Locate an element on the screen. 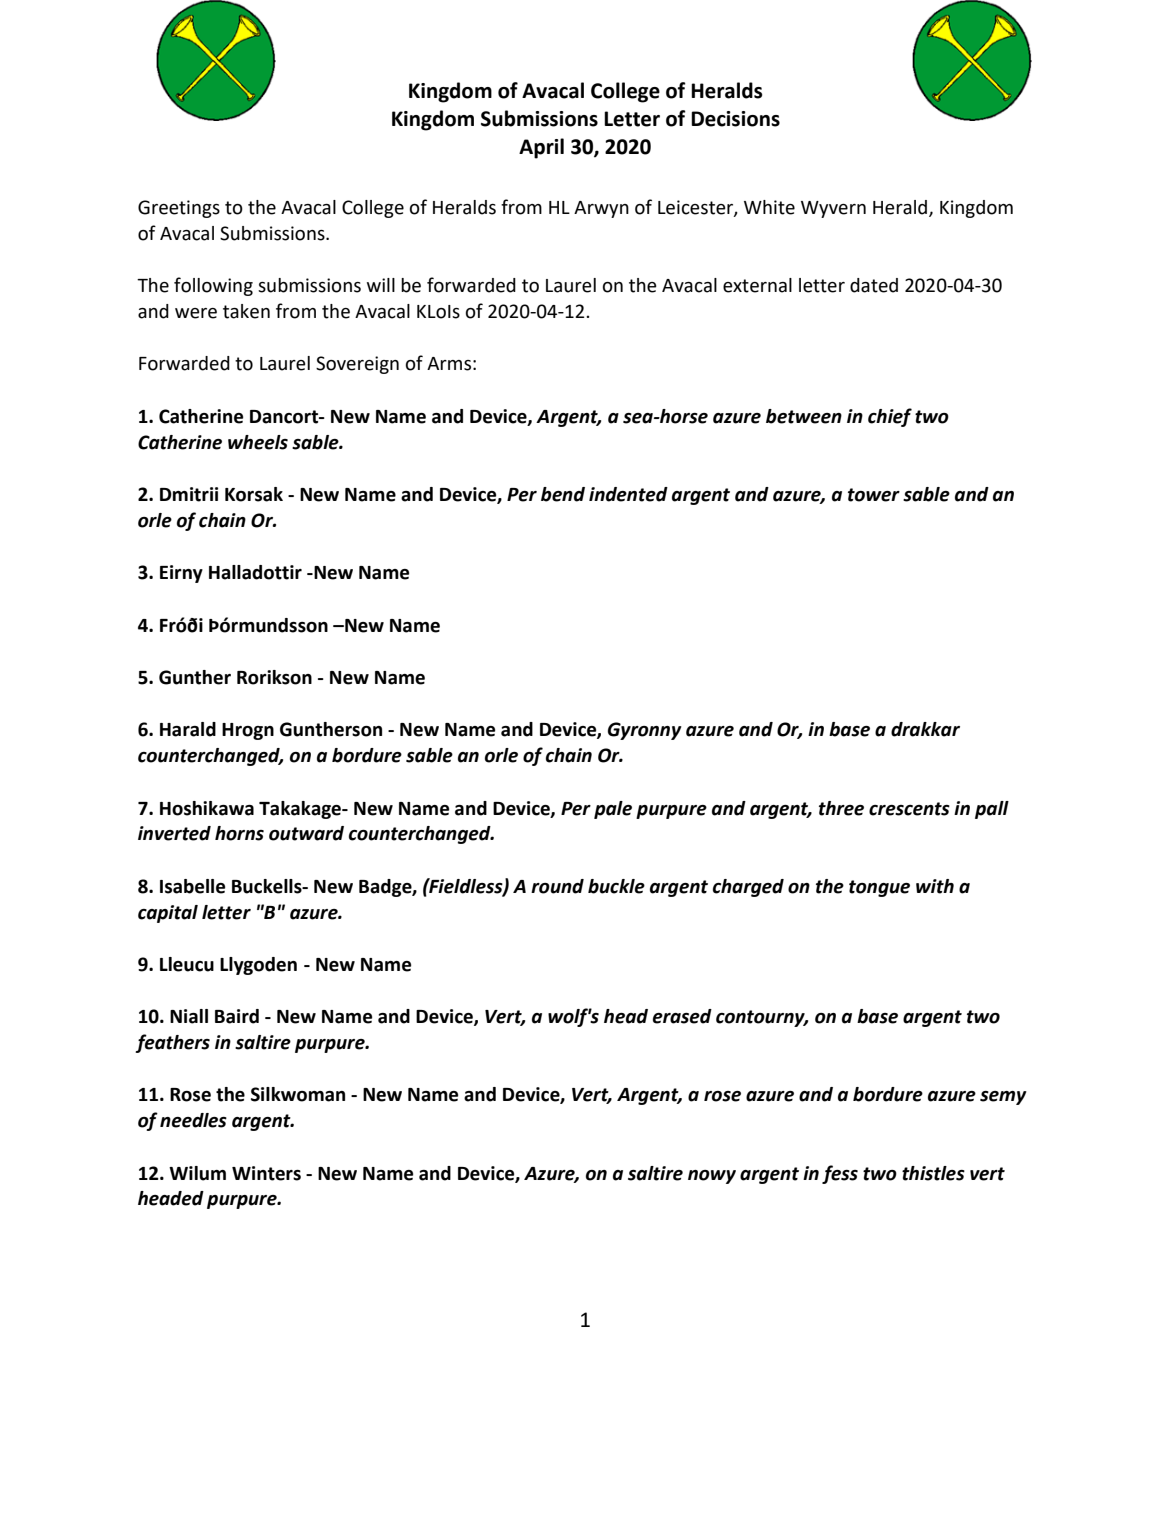 This screenshot has height=1515, width=1171. Wyvern is located at coordinates (833, 209).
